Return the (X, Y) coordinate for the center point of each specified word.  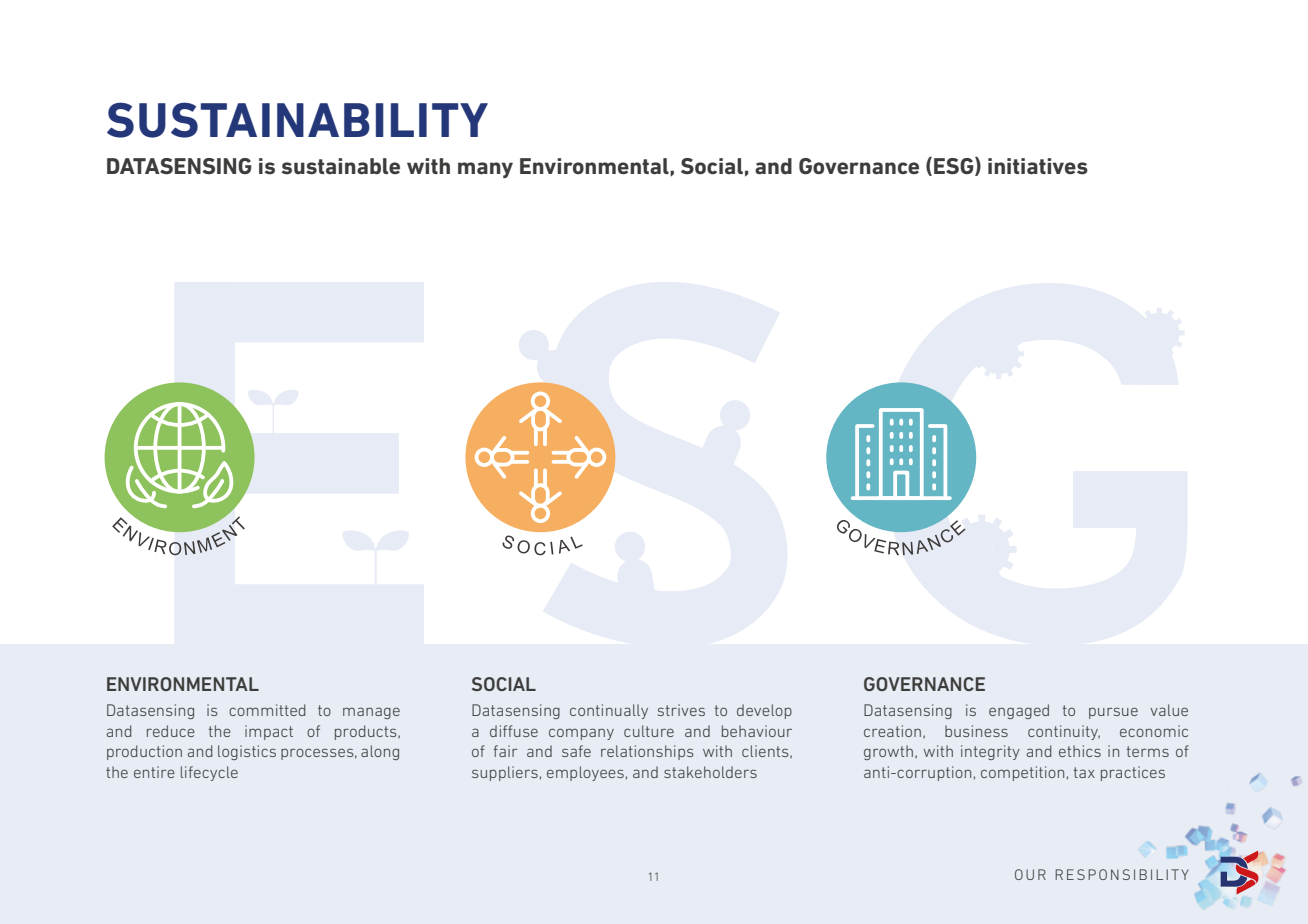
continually (609, 711)
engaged (1019, 711)
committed (267, 710)
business (976, 731)
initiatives (1038, 166)
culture (649, 731)
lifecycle (209, 773)
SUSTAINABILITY (297, 120)
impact (269, 732)
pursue (1113, 713)
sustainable (341, 166)
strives (681, 710)
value (1169, 710)
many (485, 170)
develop (764, 711)
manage (371, 713)
